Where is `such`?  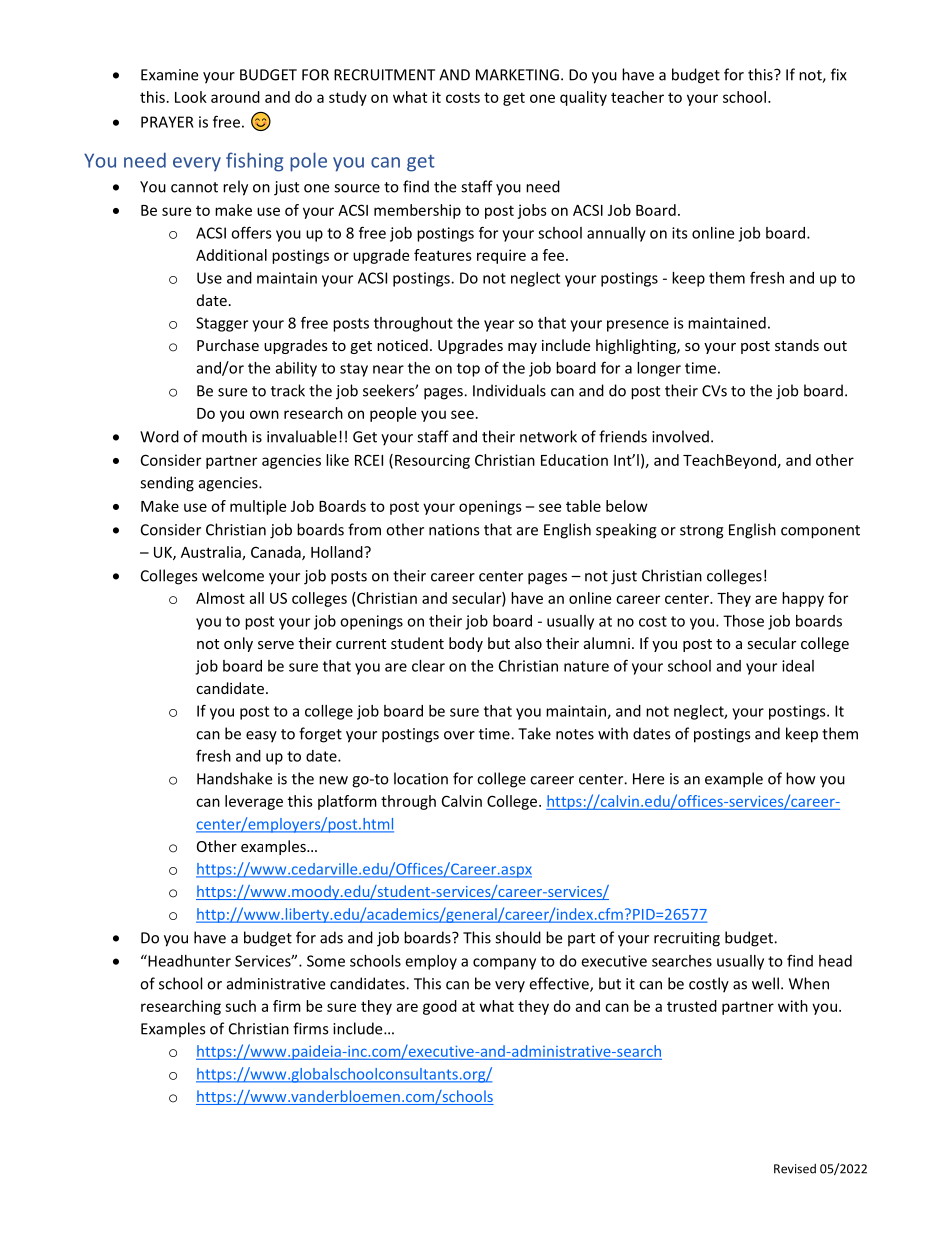
such is located at coordinates (240, 1006).
